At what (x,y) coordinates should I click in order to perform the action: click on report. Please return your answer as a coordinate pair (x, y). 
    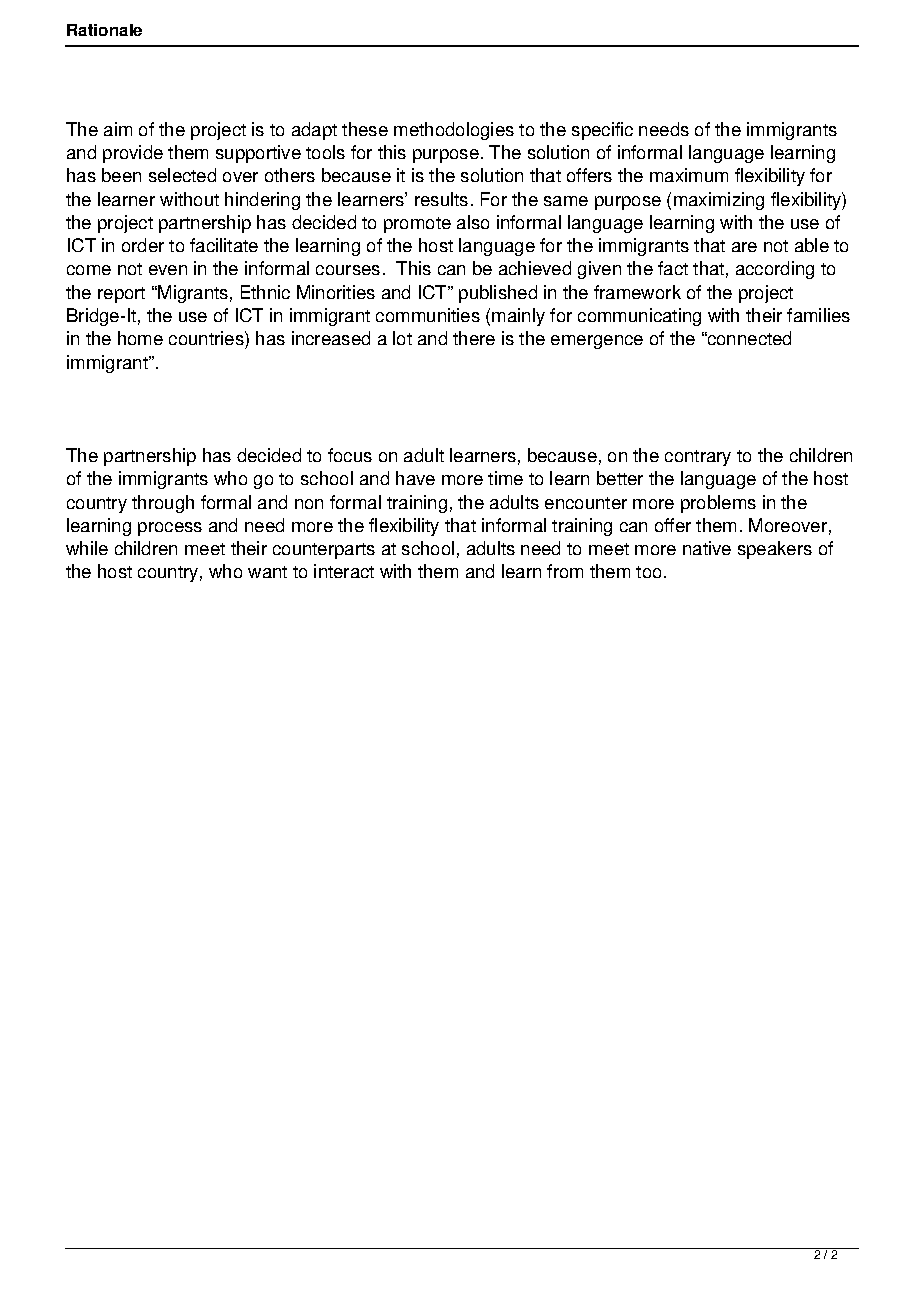
    Looking at the image, I should click on (121, 295).
